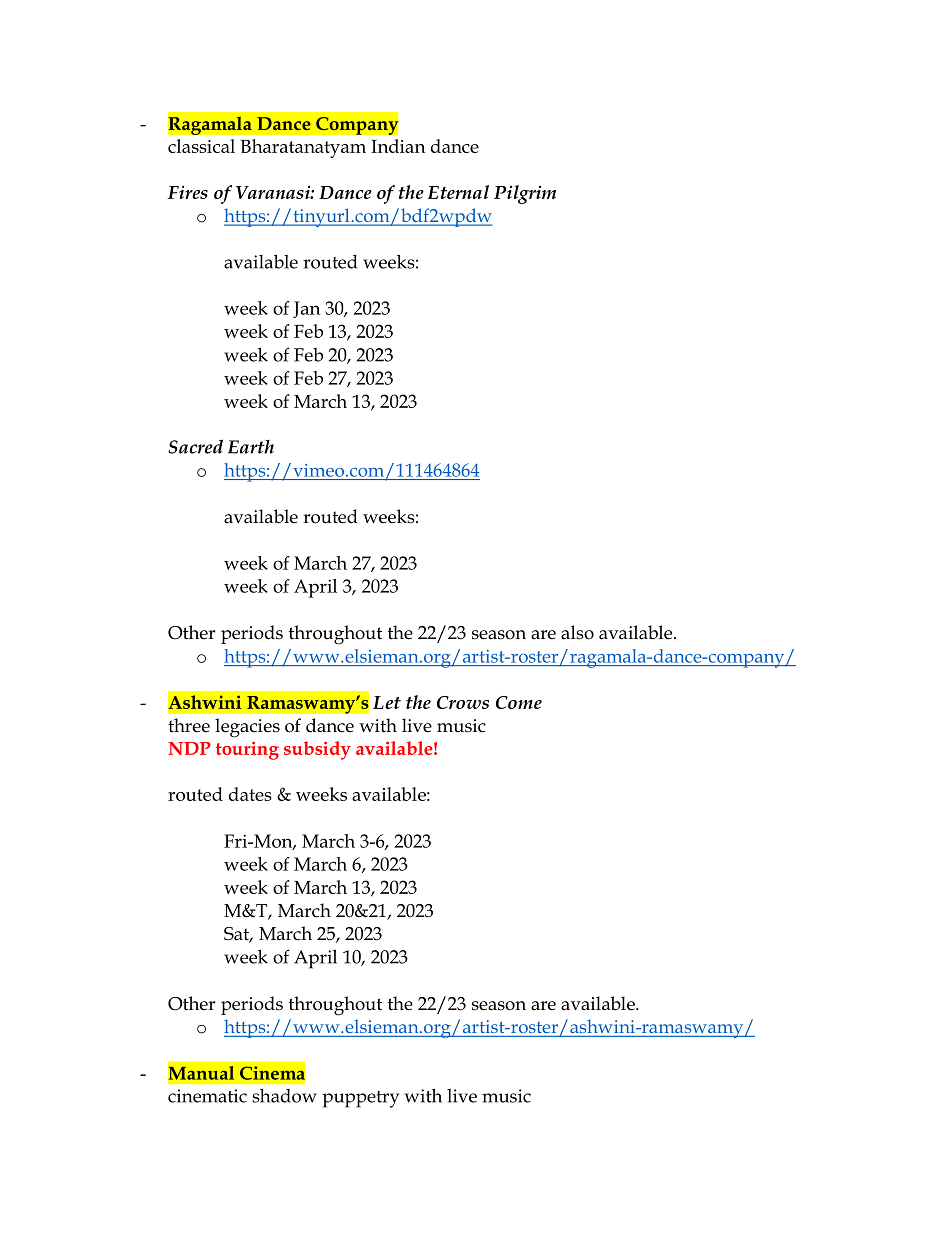  I want to click on Pilgrim, so click(525, 194).
